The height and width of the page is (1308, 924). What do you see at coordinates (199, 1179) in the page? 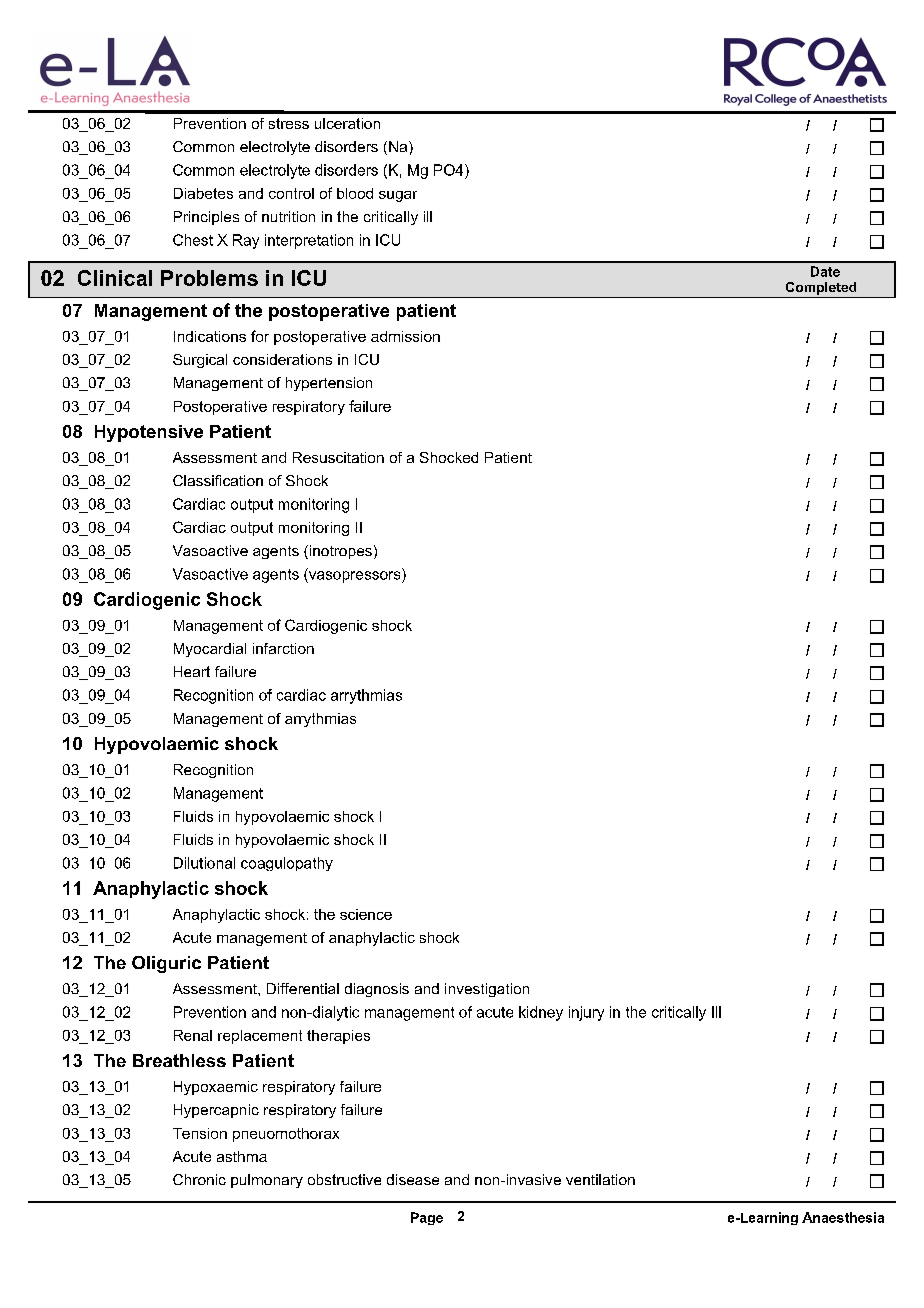
I see `Chronic` at bounding box center [199, 1179].
